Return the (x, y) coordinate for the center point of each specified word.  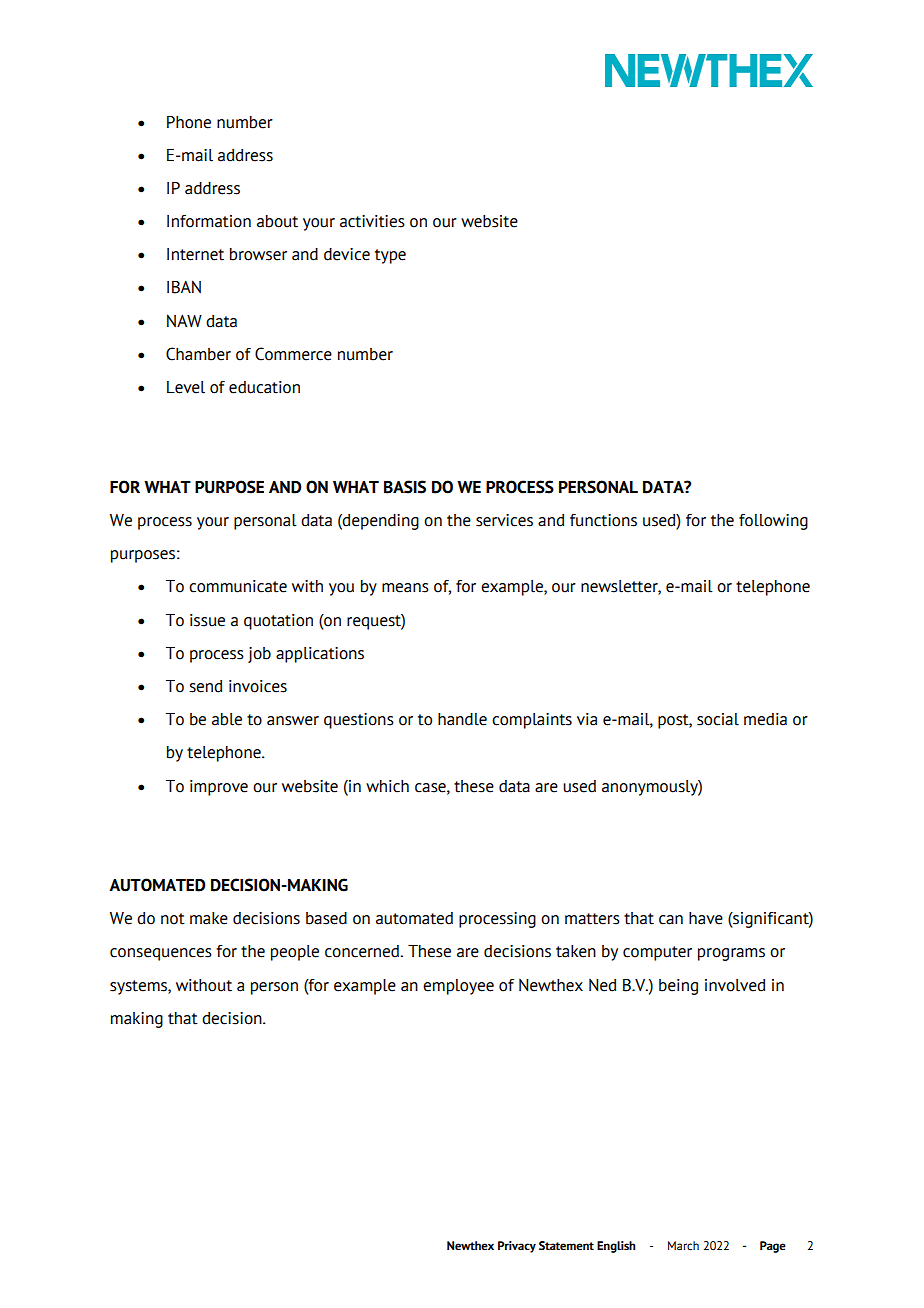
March (683, 1245)
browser (258, 254)
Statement (566, 1246)
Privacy (517, 1247)
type (390, 256)
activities (372, 221)
